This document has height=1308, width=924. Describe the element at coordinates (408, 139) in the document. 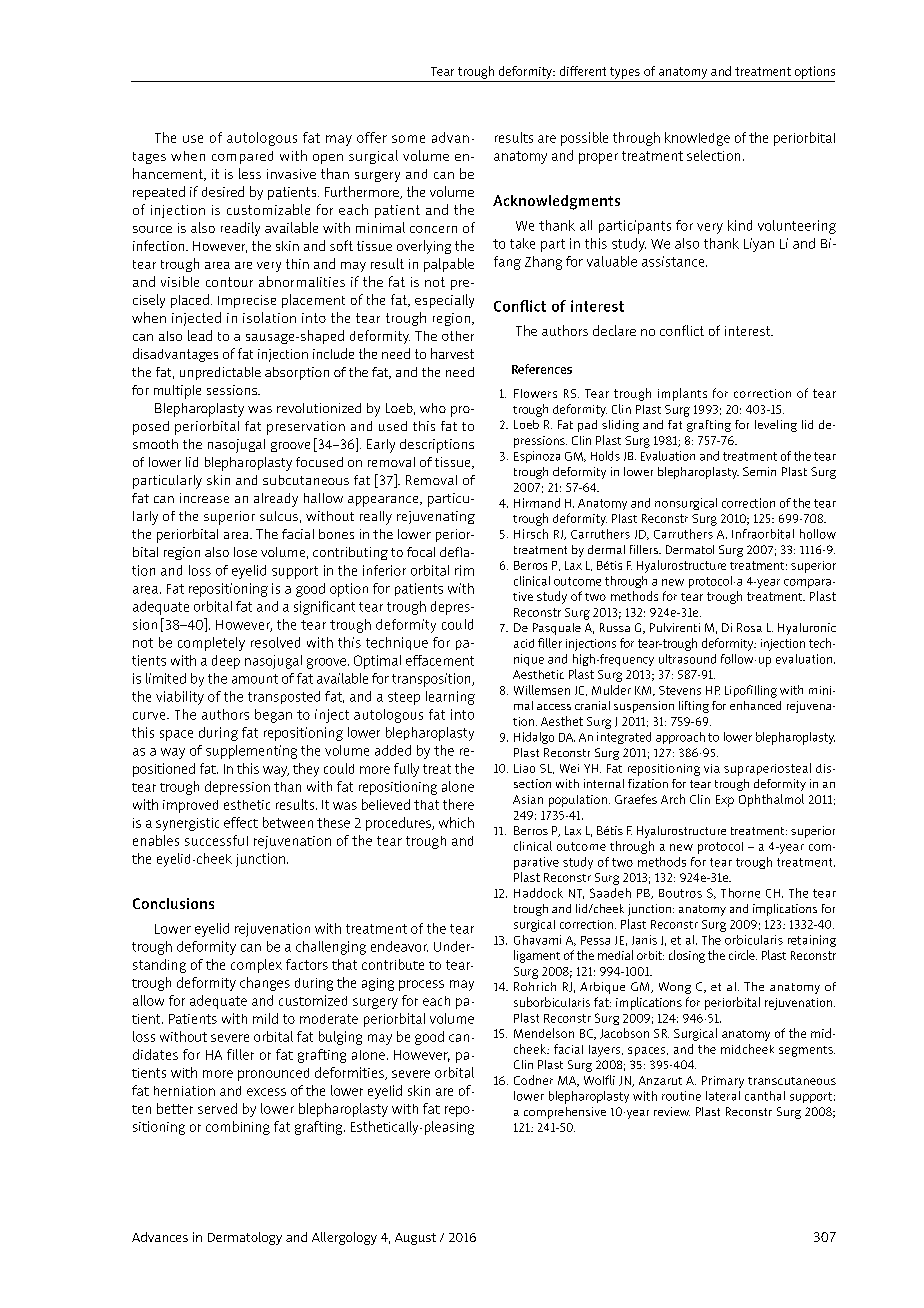

I see `some` at that location.
